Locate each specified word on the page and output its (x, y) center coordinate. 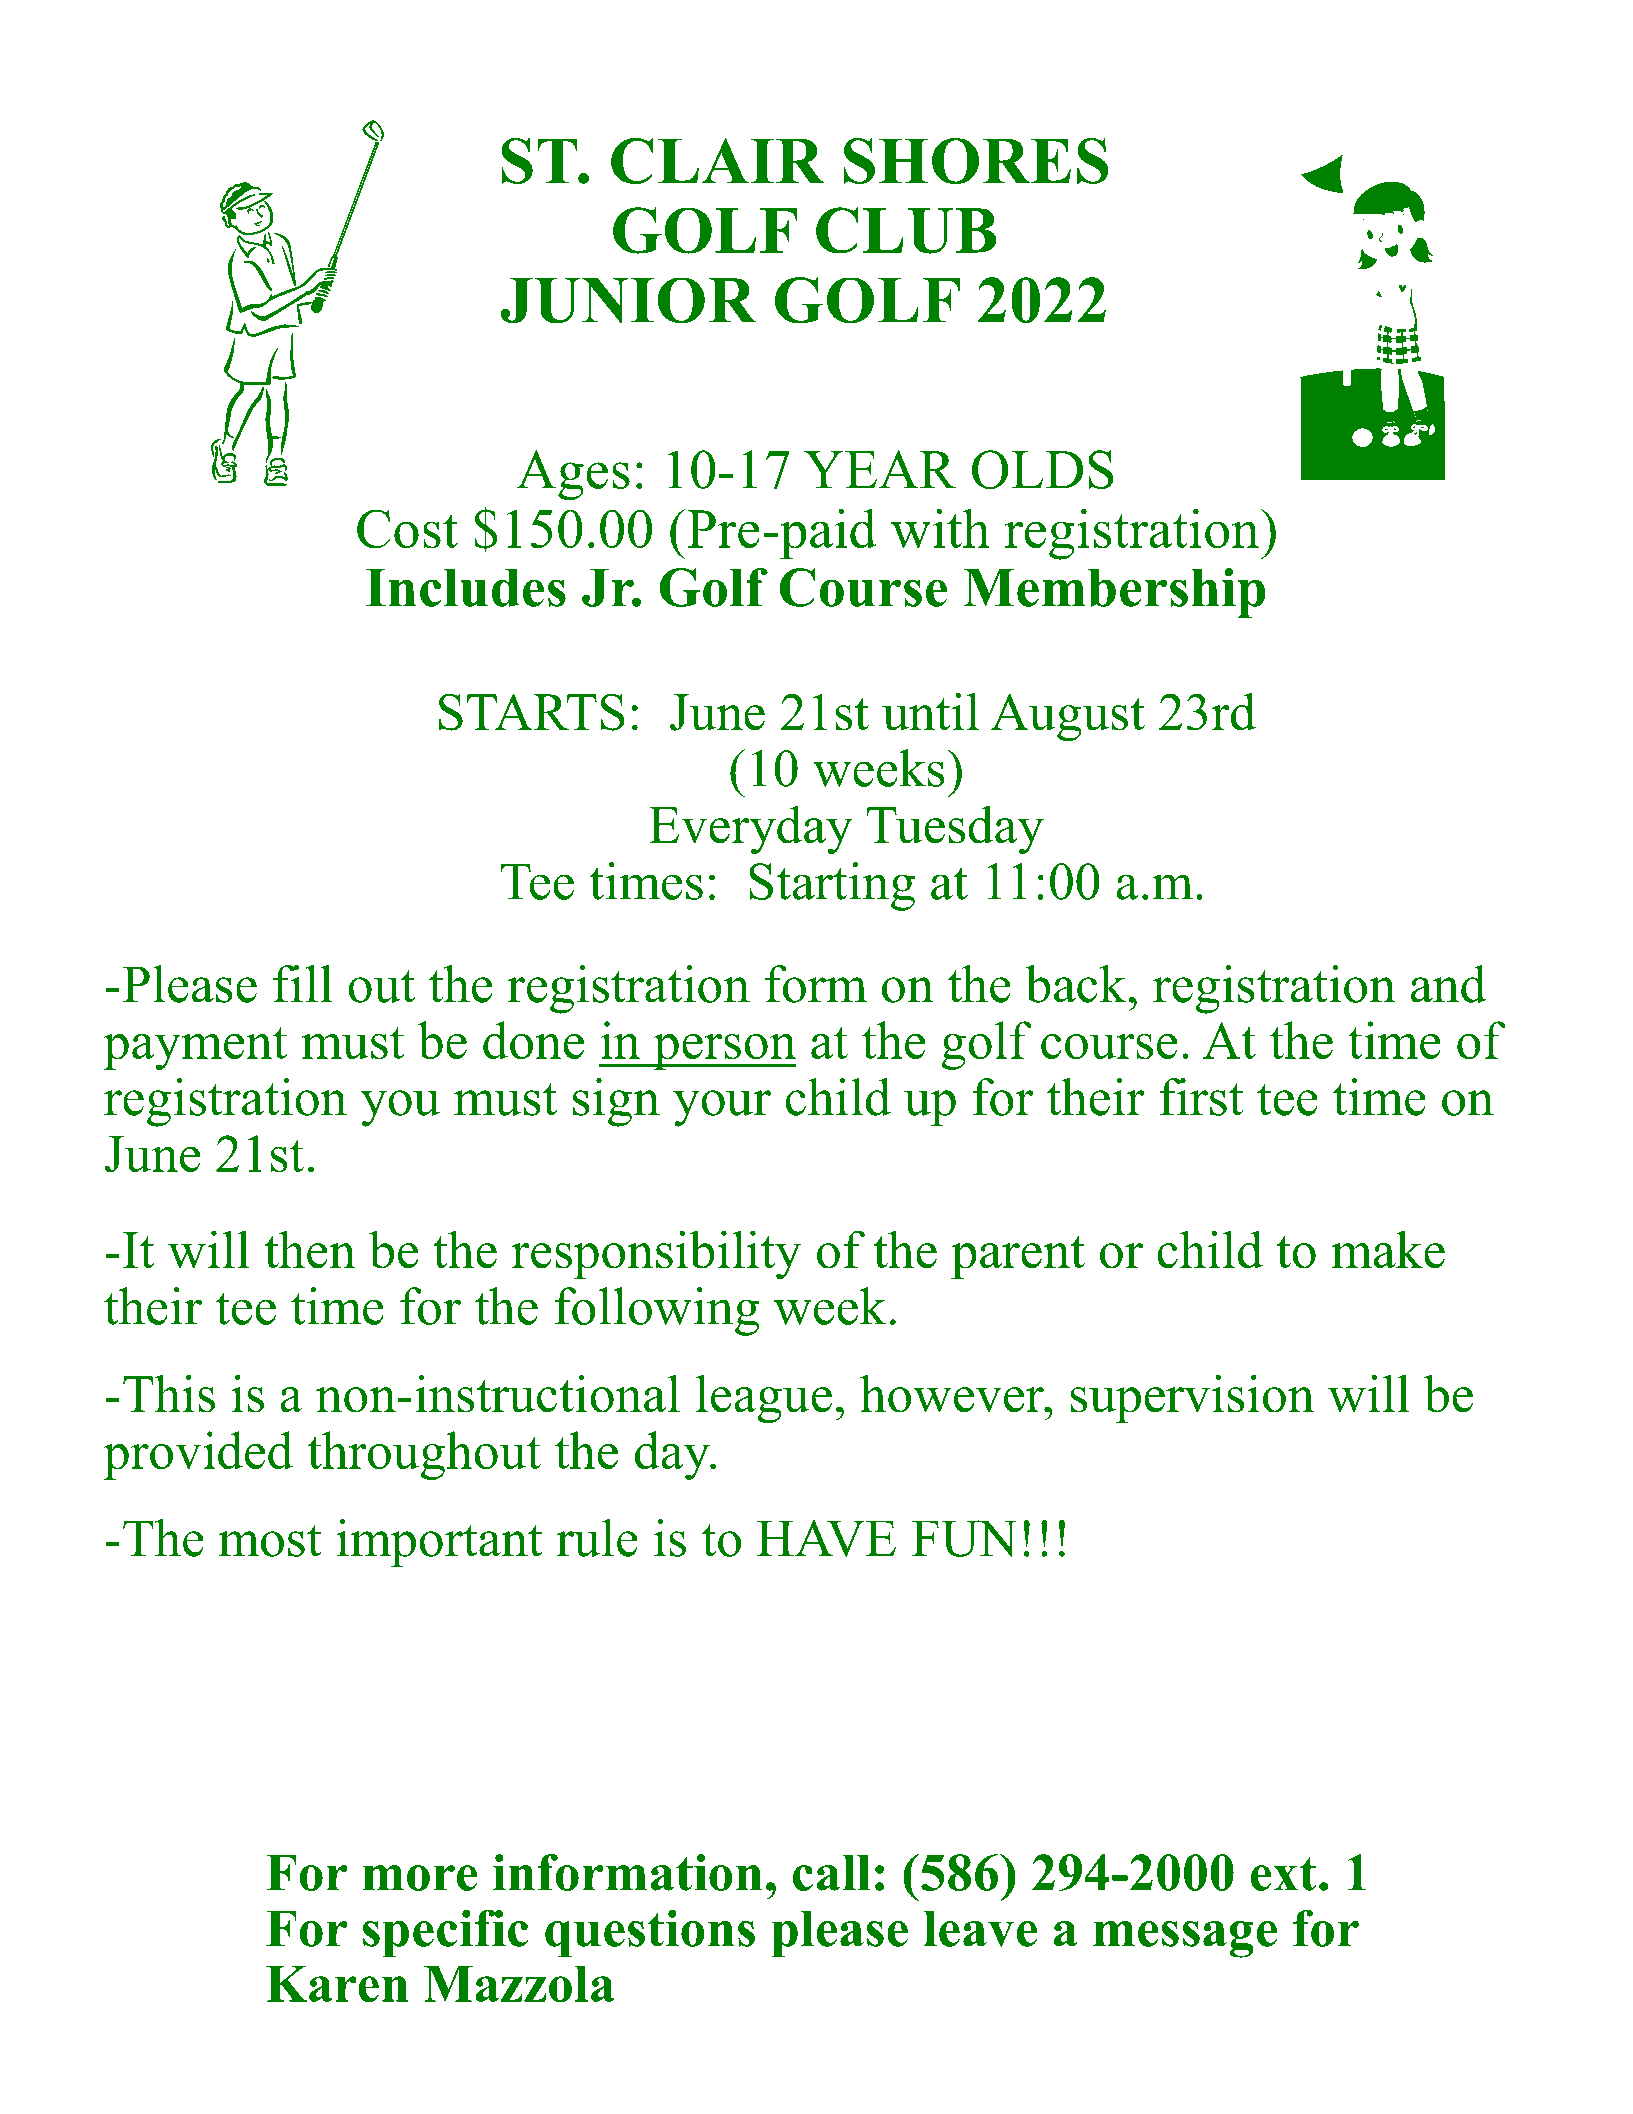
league (764, 1399)
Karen (337, 1984)
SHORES (976, 161)
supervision (1192, 1398)
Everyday (751, 830)
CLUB (906, 230)
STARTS (532, 712)
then (310, 1249)
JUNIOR (628, 300)
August (1068, 717)
